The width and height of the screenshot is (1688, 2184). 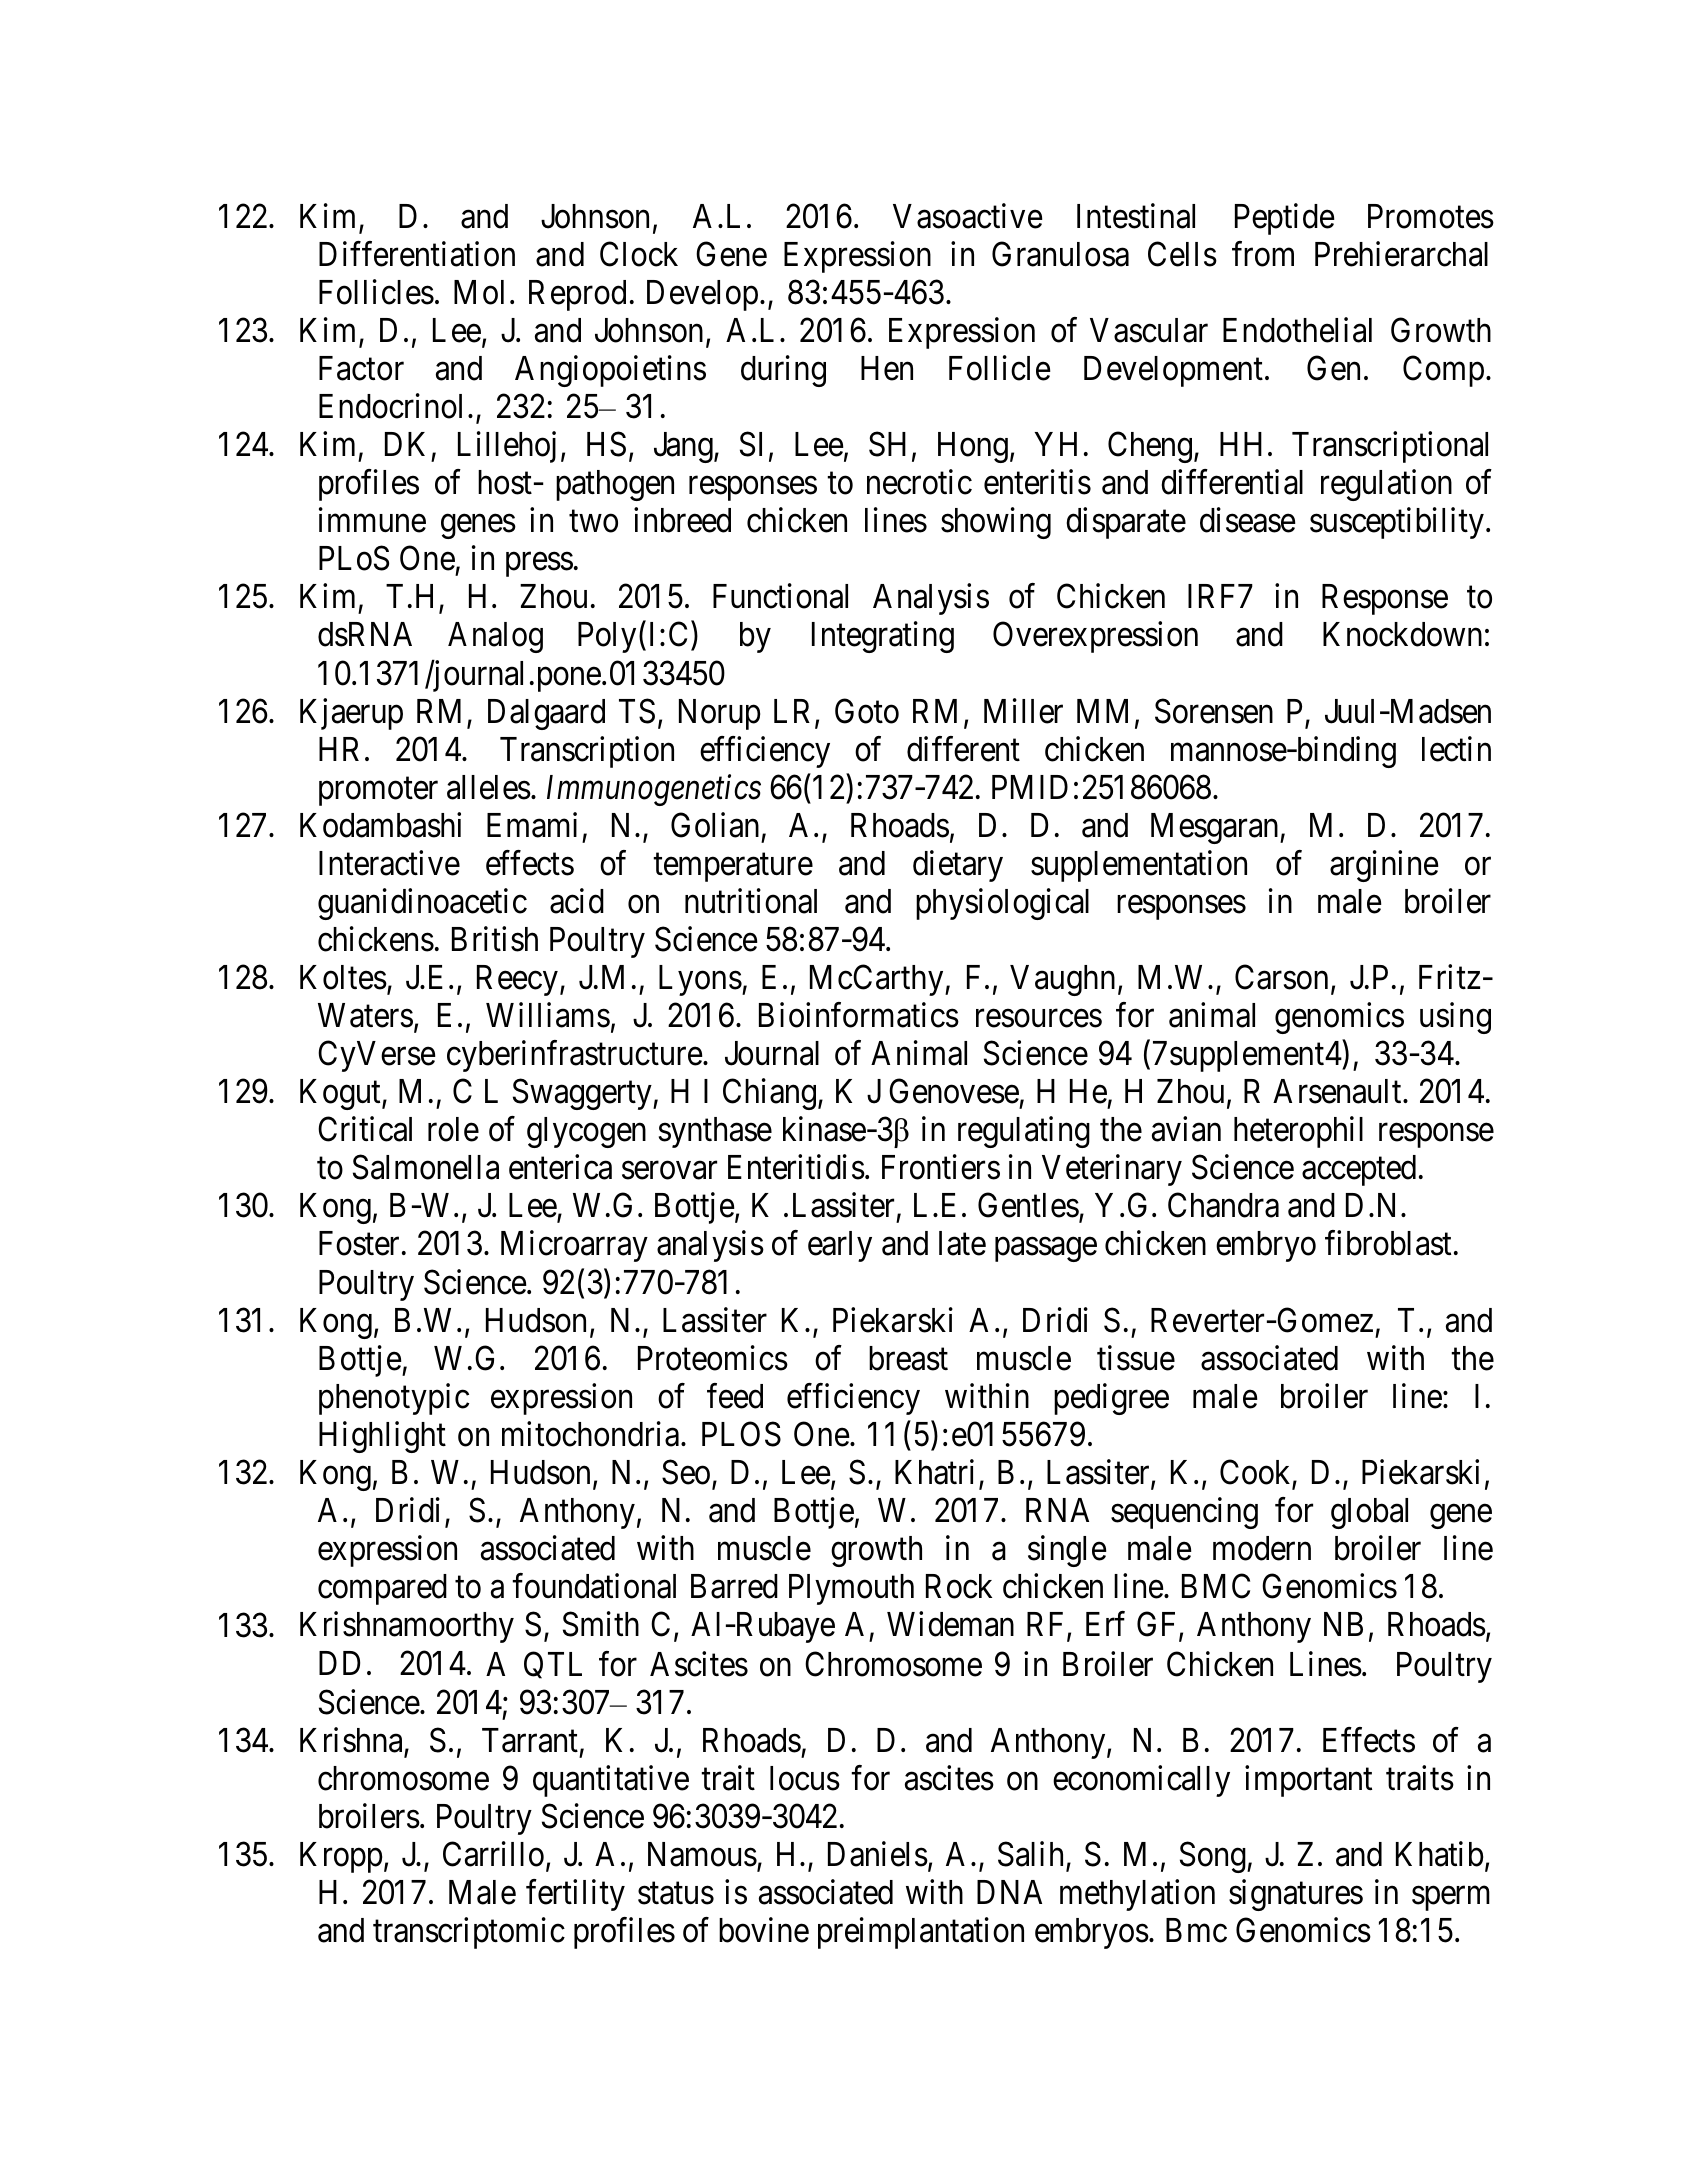 I want to click on fibroblast, so click(x=1388, y=1243).
